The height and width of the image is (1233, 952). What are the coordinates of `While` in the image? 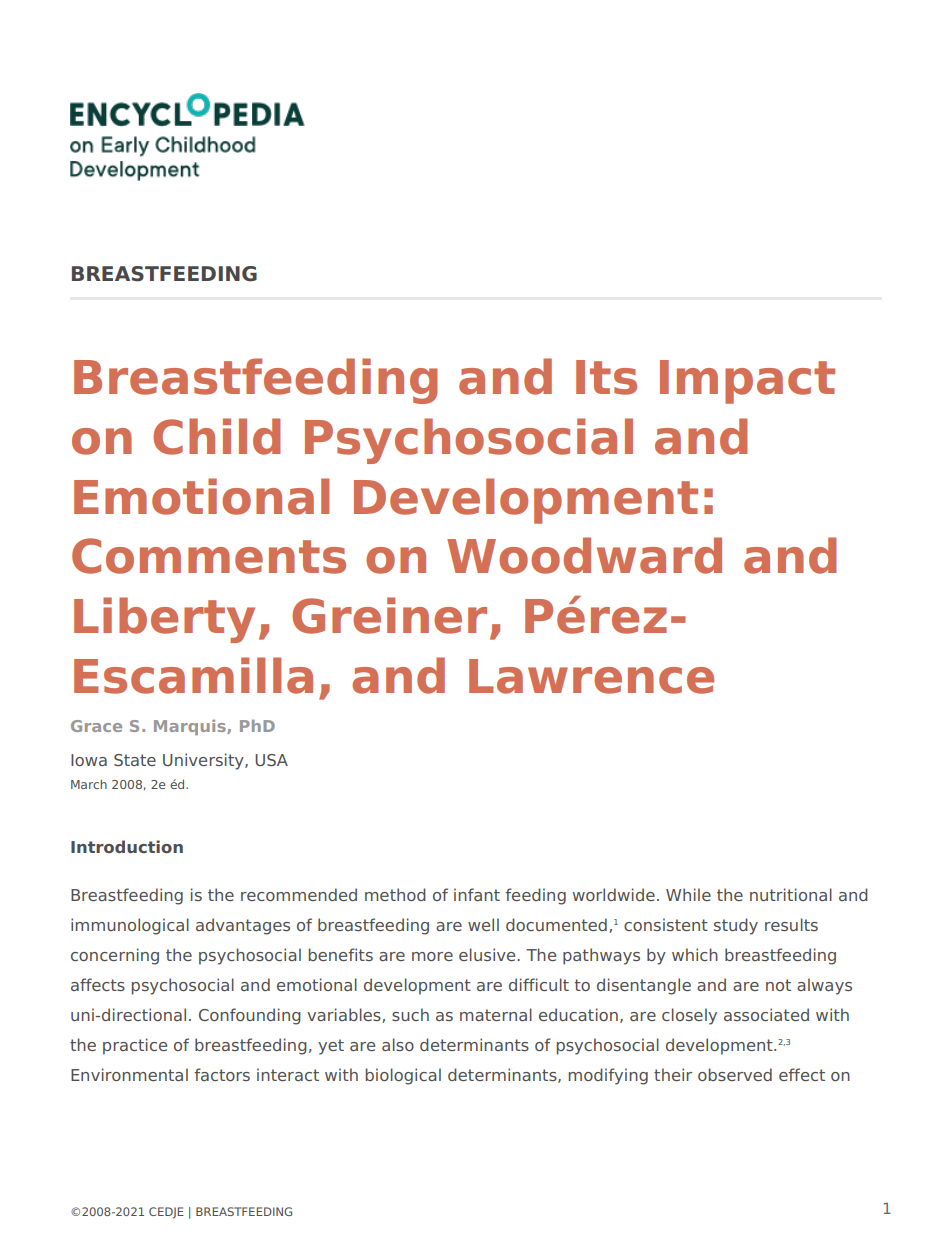 It's located at (688, 894).
